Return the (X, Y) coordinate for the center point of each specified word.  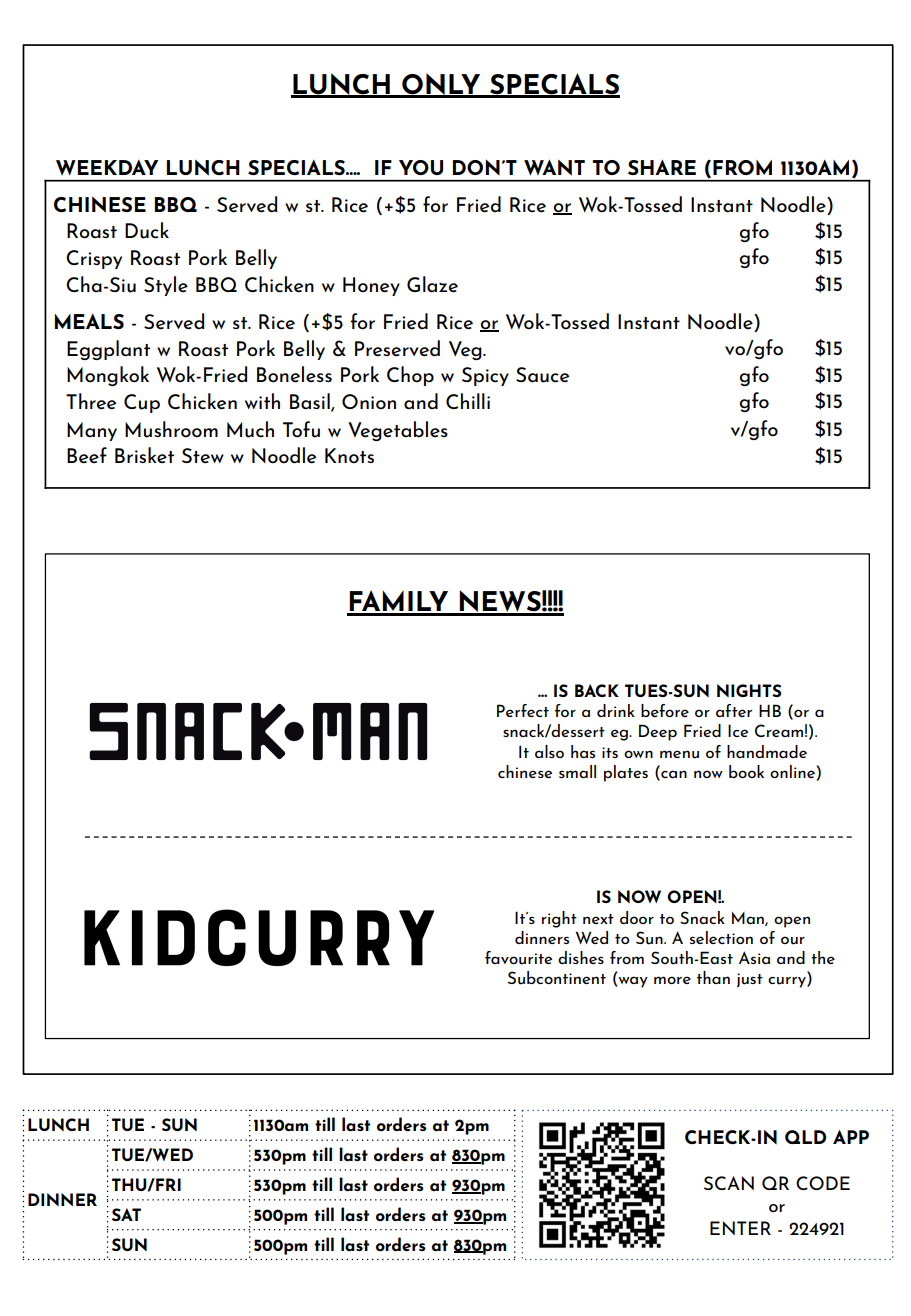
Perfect (523, 710)
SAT (126, 1214)
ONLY (441, 85)
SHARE (662, 167)
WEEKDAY (107, 167)
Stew (203, 456)
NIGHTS (749, 690)
